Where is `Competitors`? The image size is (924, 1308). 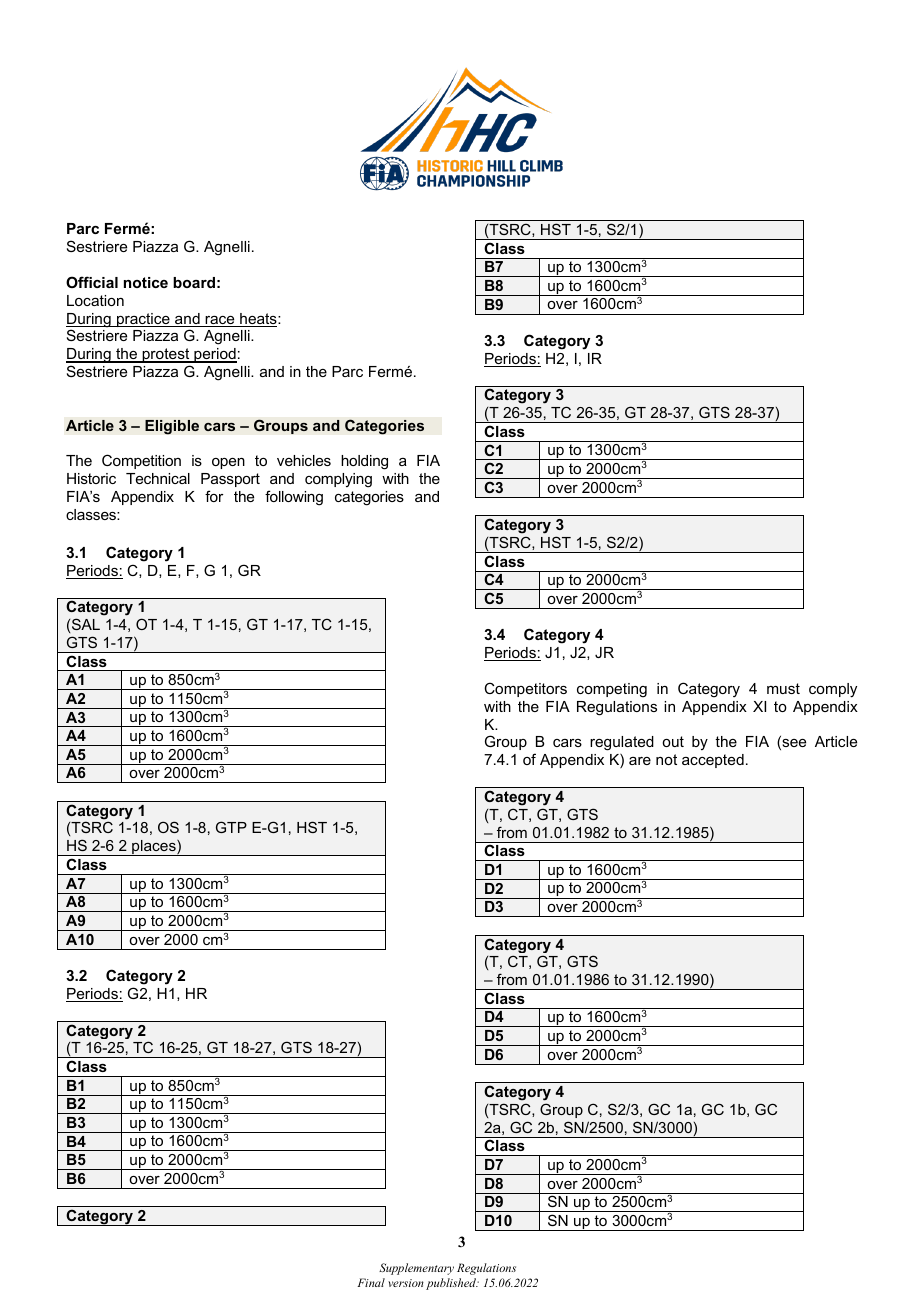
Competitors is located at coordinates (525, 689).
